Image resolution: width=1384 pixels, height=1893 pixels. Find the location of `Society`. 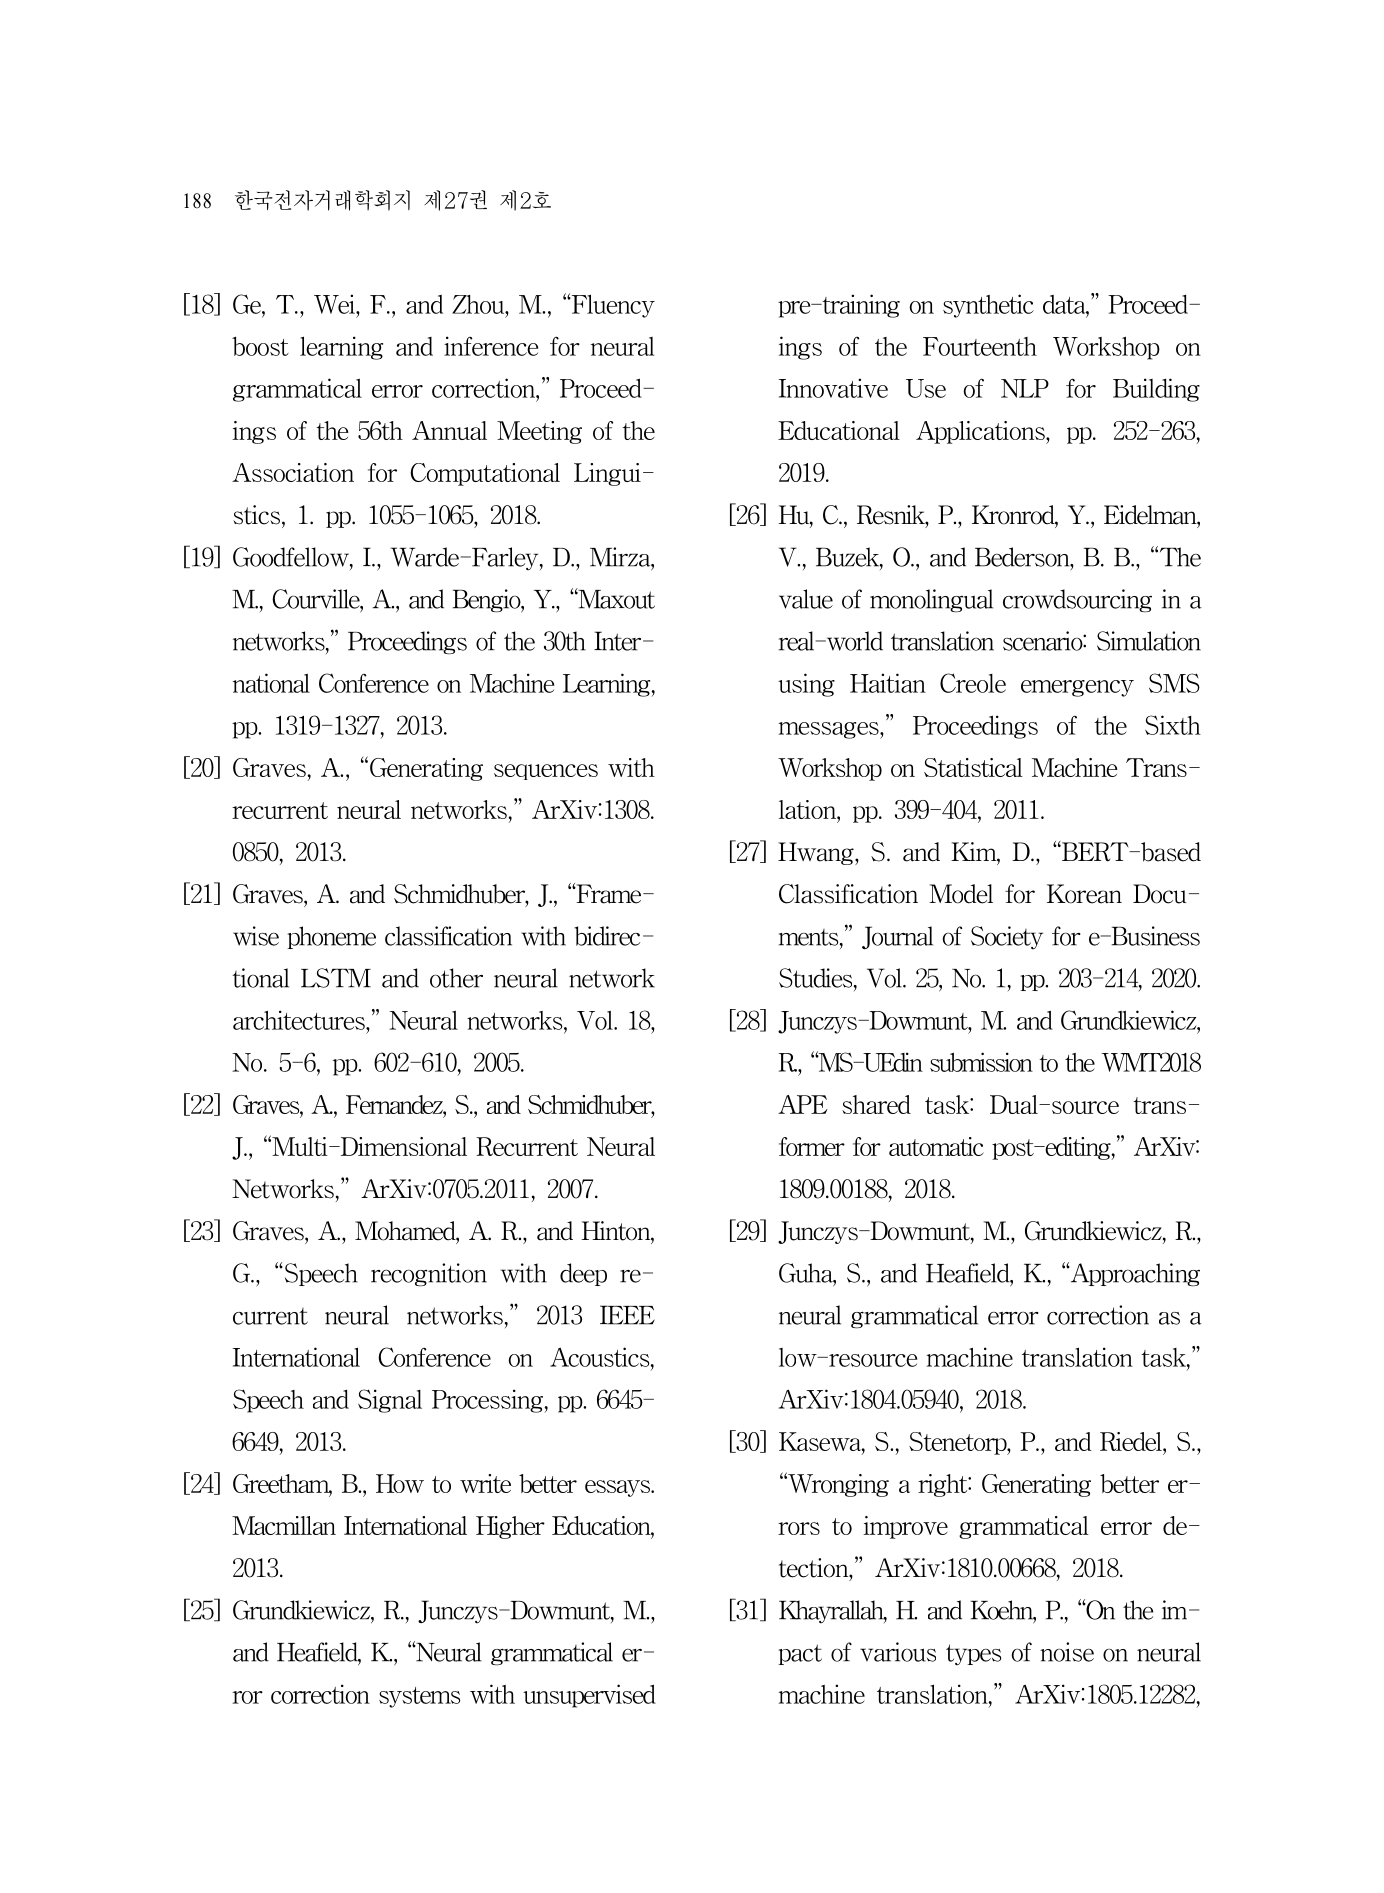

Society is located at coordinates (1007, 937).
